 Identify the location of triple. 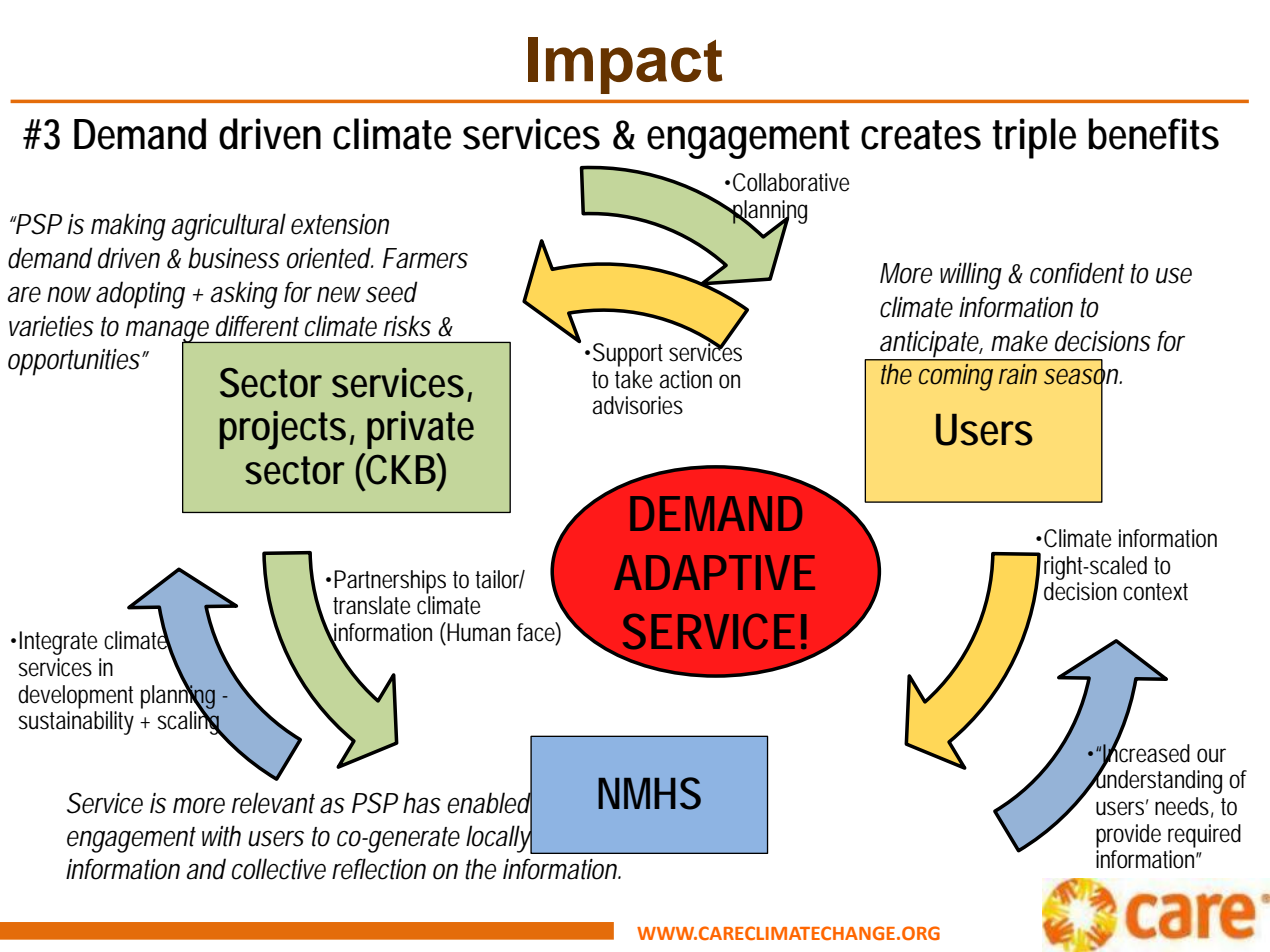
(1034, 138).
